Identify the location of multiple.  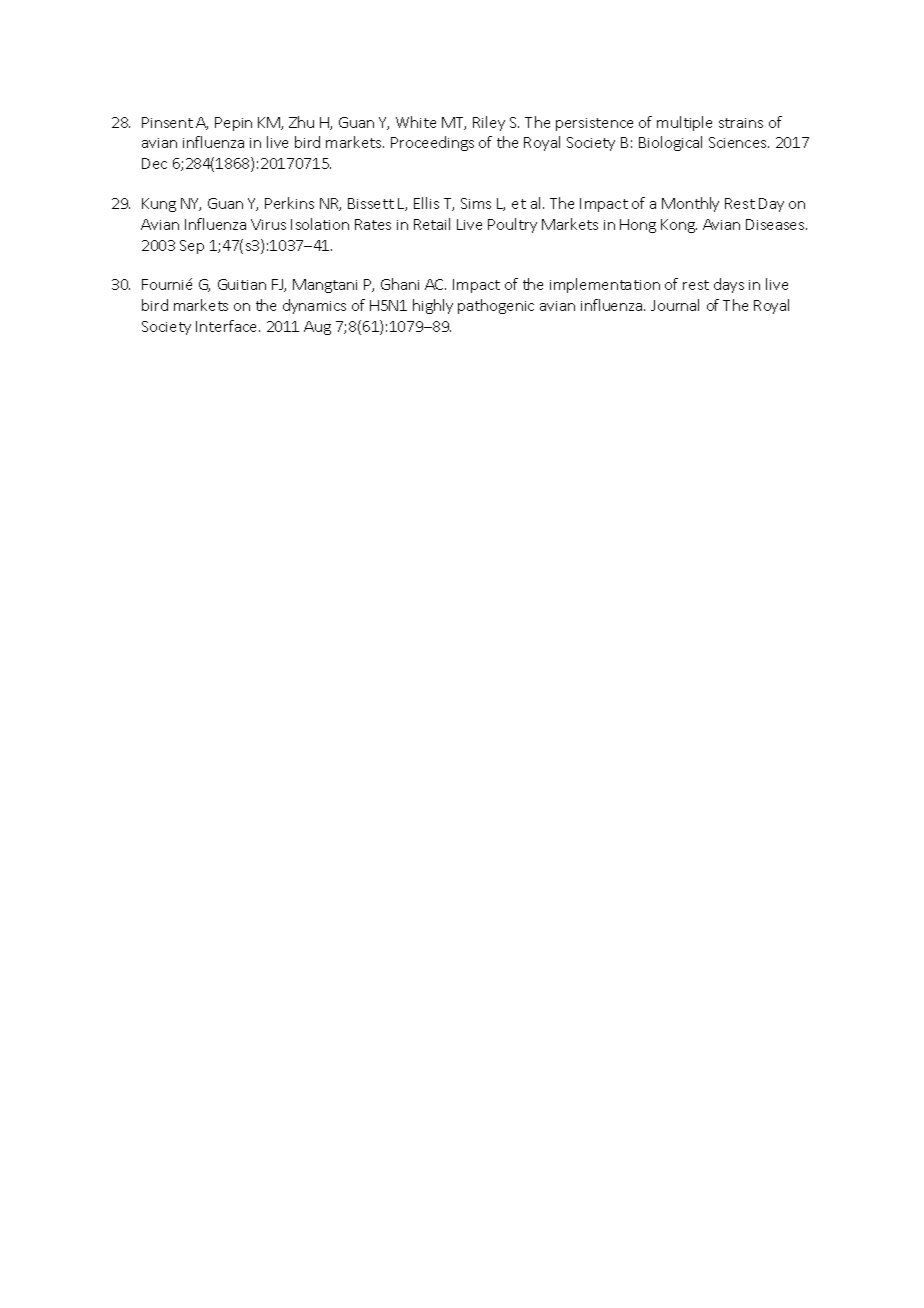
(684, 123).
